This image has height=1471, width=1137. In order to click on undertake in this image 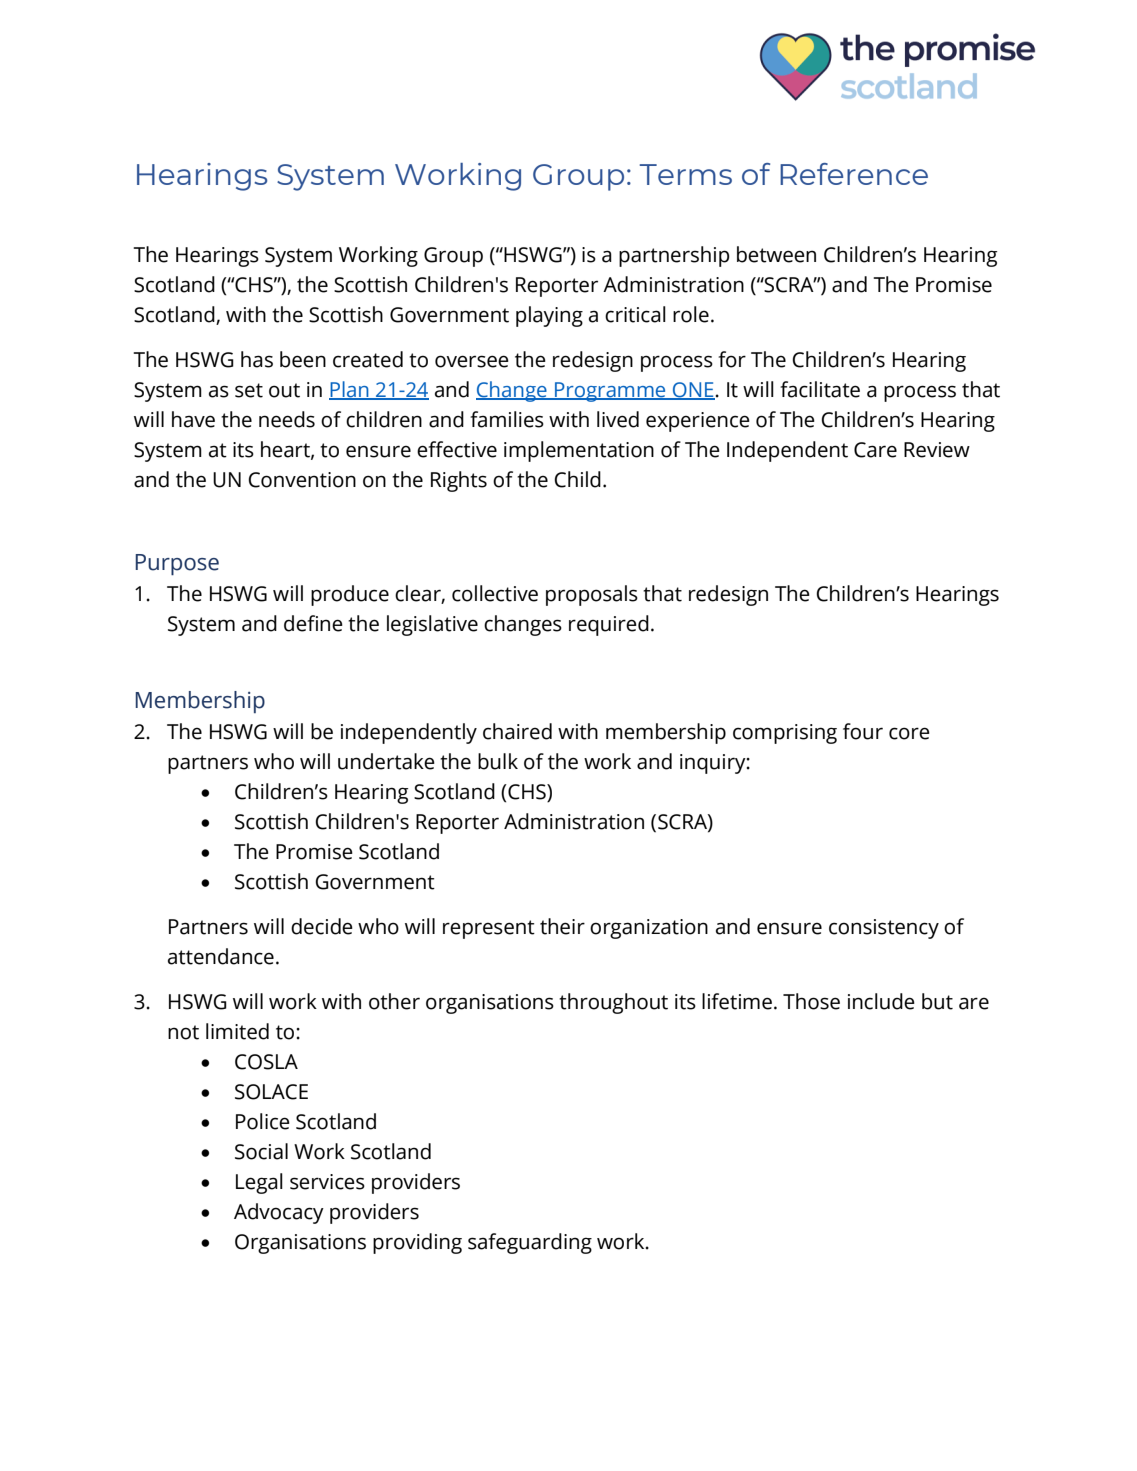, I will do `click(386, 761)`.
